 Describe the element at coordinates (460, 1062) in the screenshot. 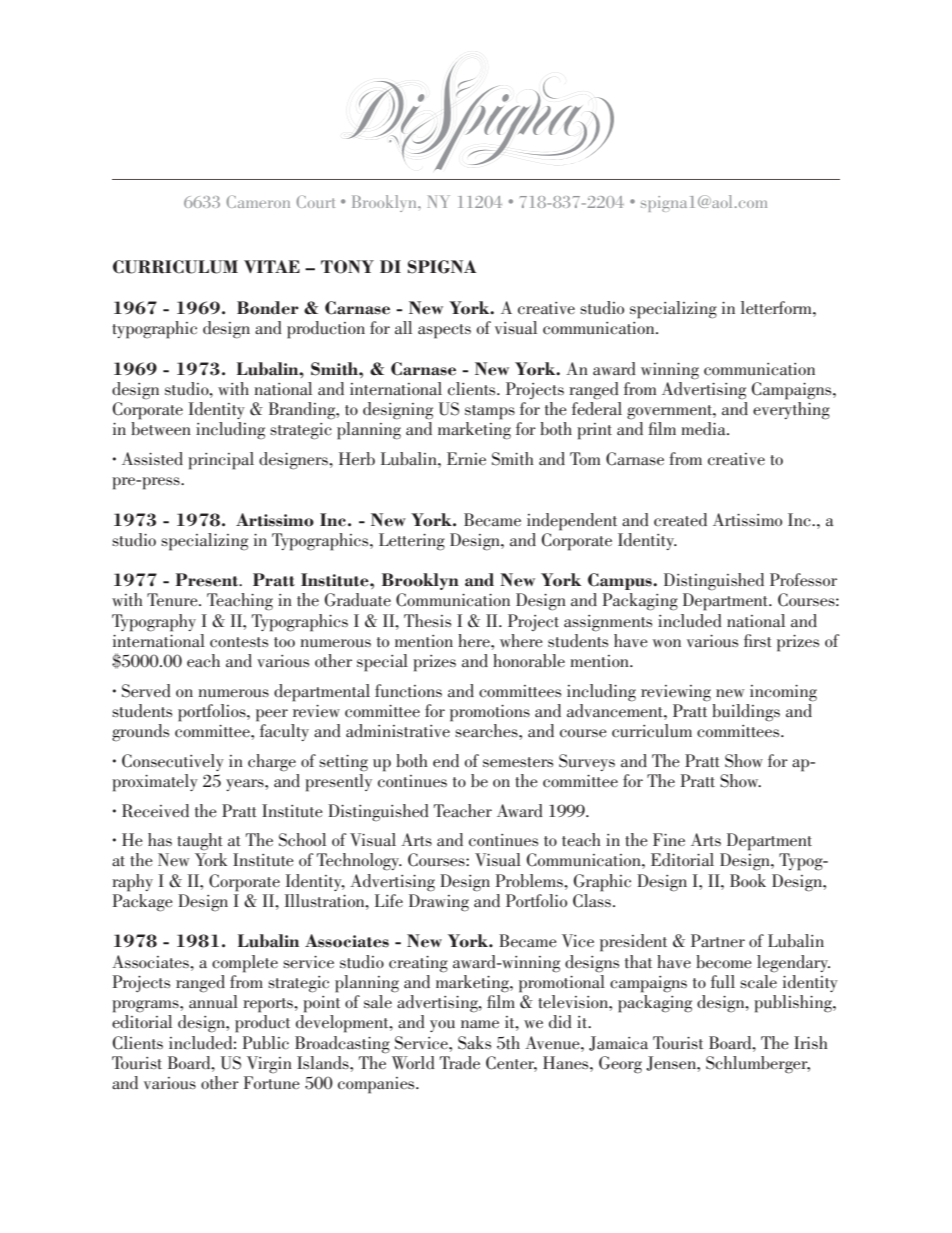

I see `Trade` at that location.
